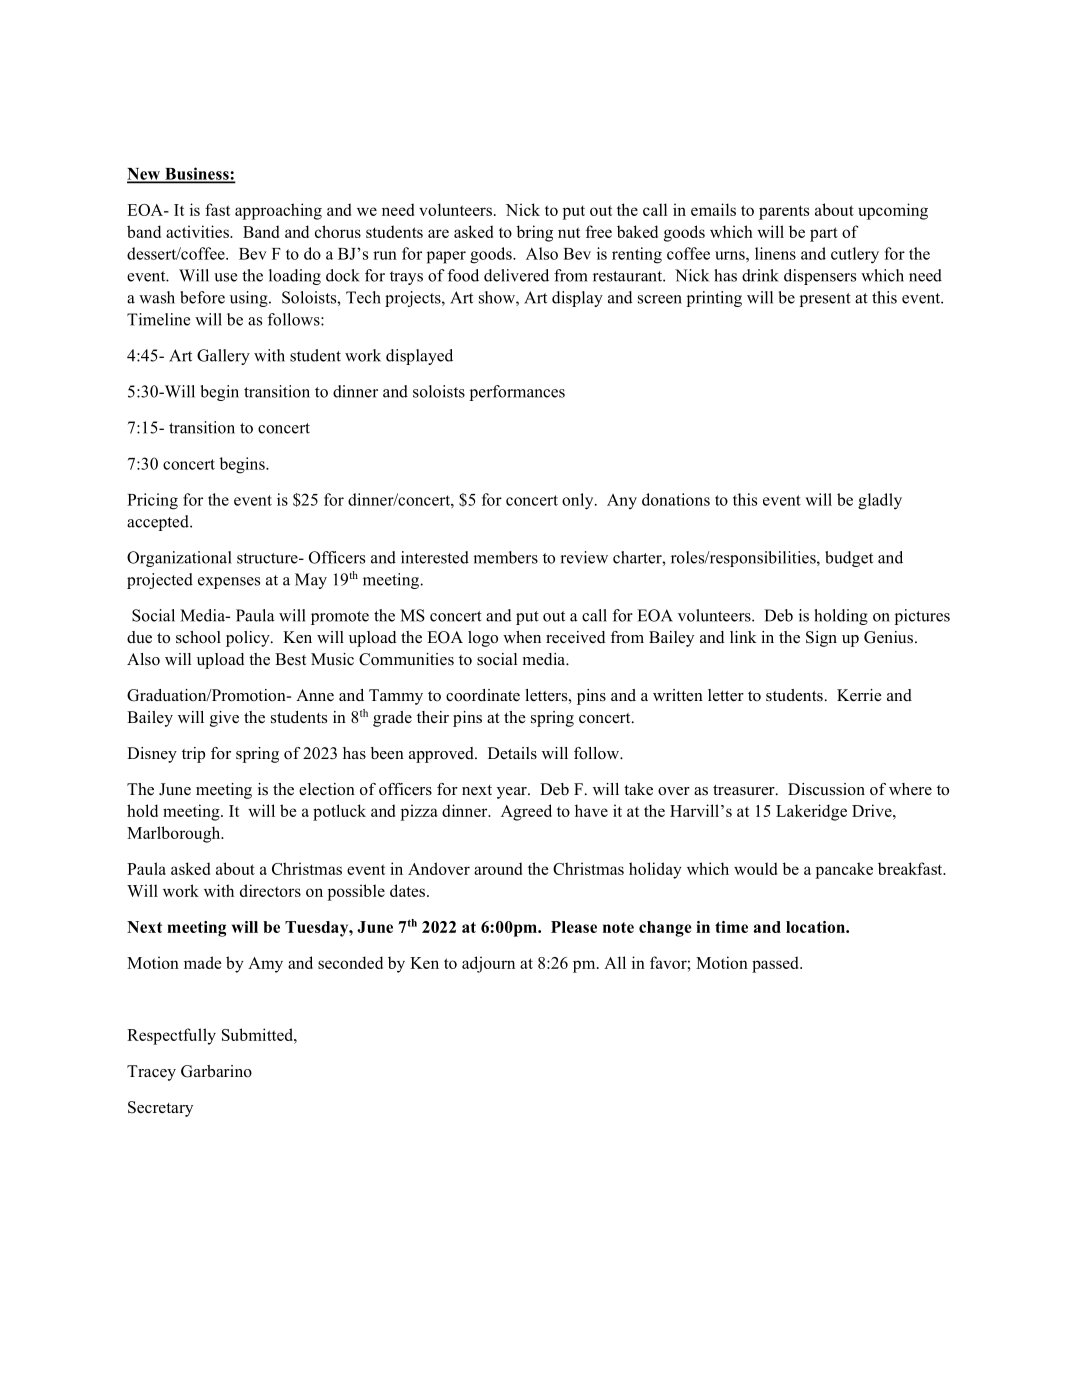 This screenshot has width=1080, height=1398. What do you see at coordinates (574, 927) in the screenshot?
I see `Please` at bounding box center [574, 927].
